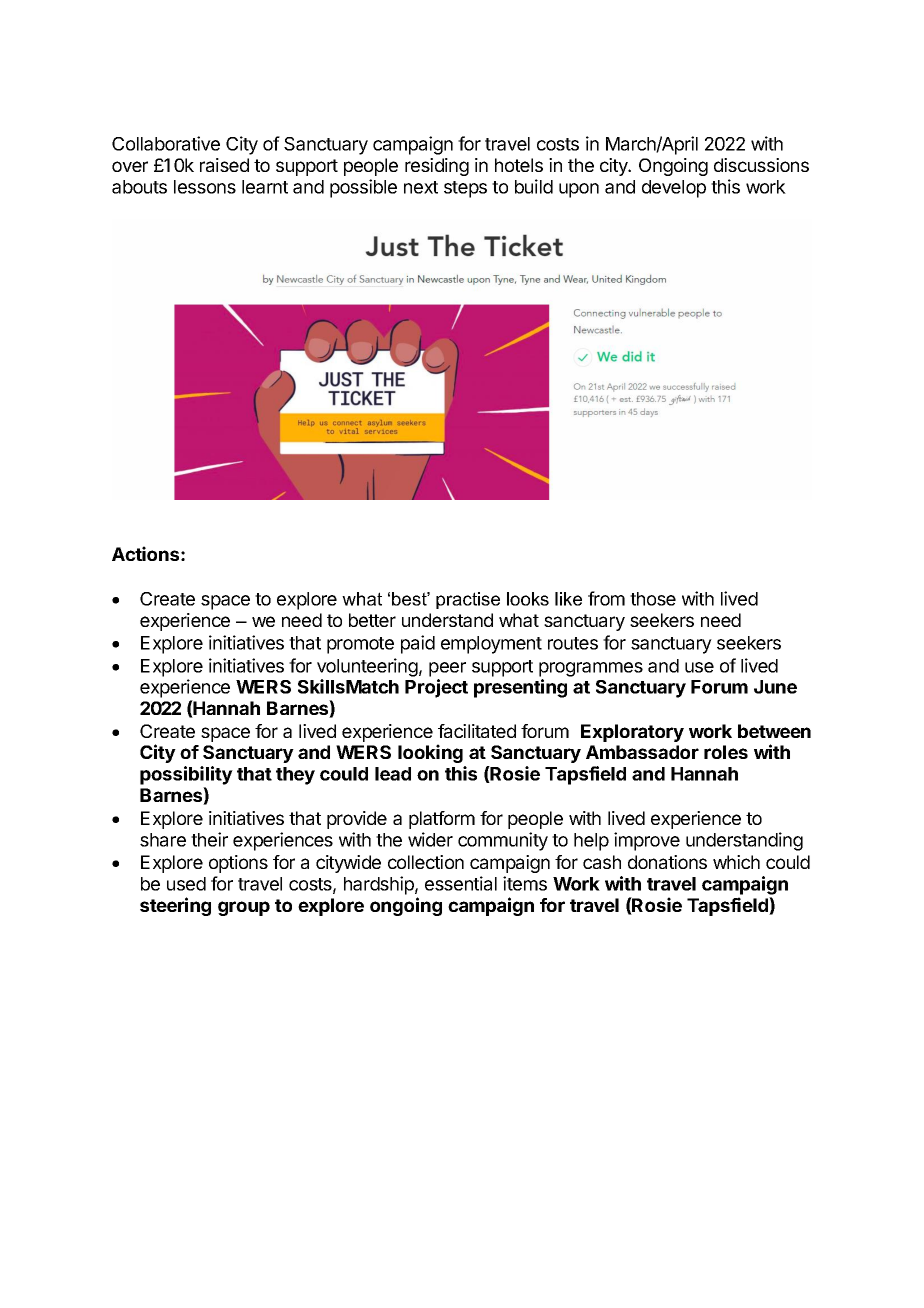 The height and width of the document is (1308, 924). Describe the element at coordinates (461, 883) in the document. I see `essential` at that location.
